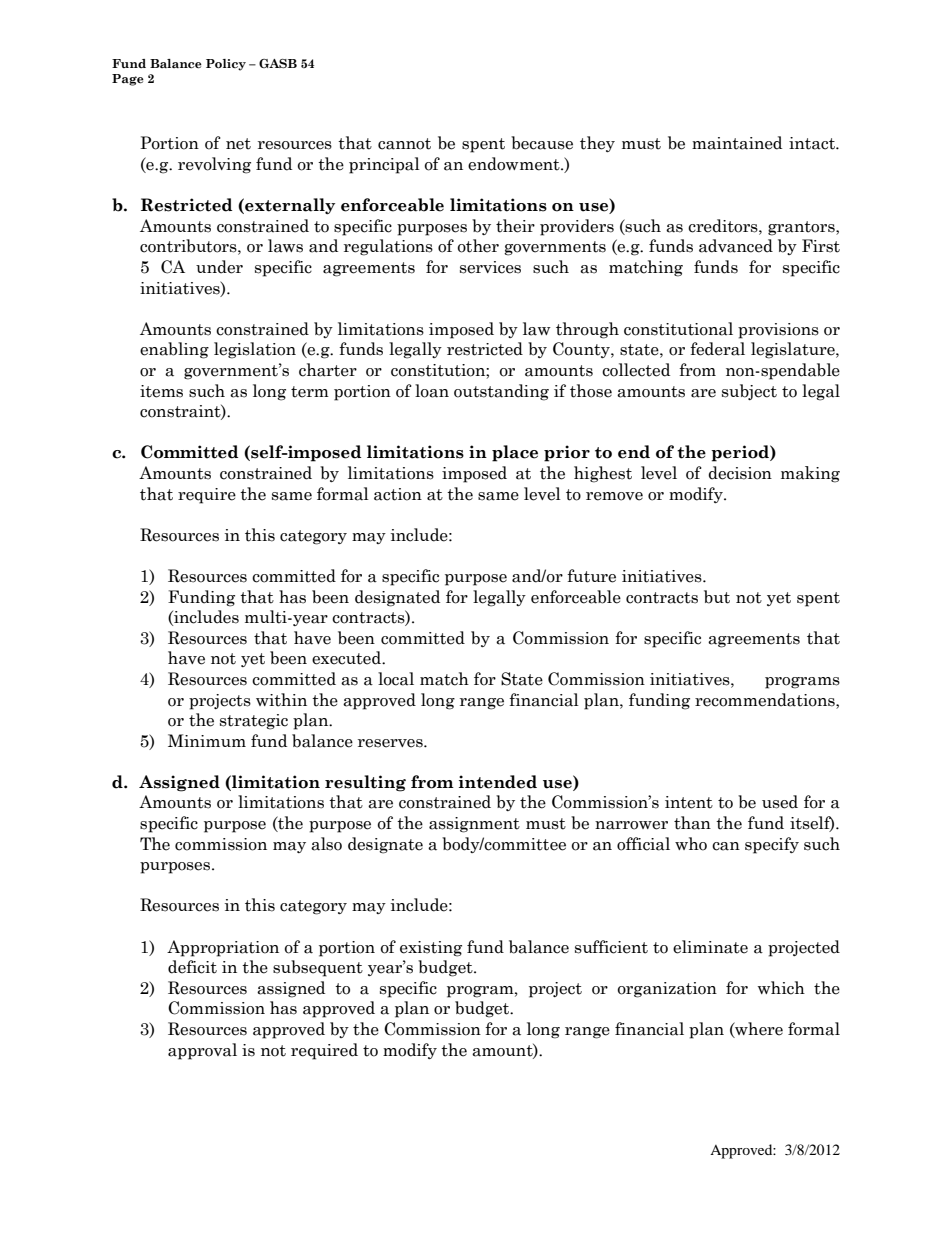 This page has width=952, height=1233. What do you see at coordinates (737, 143) in the page?
I see `maintained` at bounding box center [737, 143].
